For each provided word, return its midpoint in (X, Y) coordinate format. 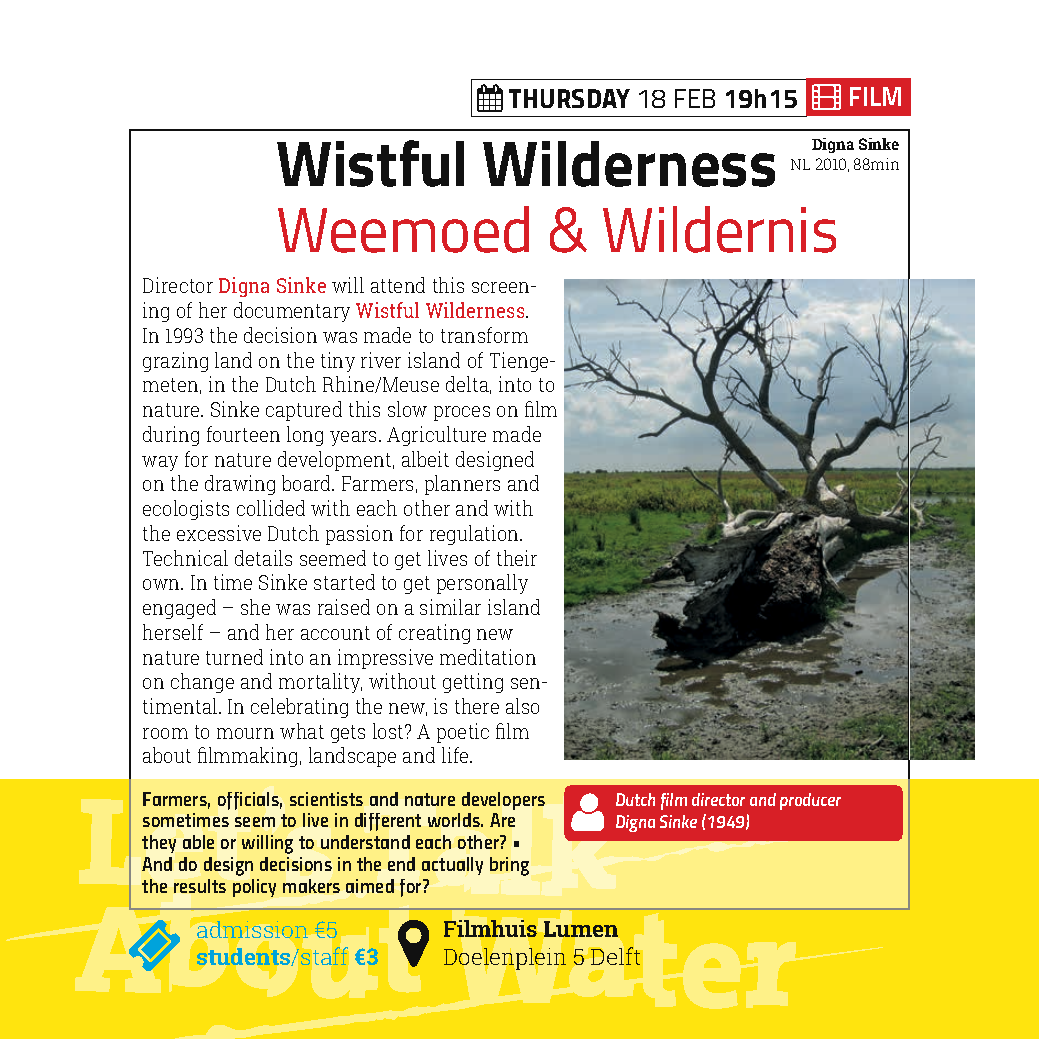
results (200, 886)
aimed (370, 886)
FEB (695, 98)
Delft (615, 956)
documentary (292, 312)
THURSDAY (569, 98)
